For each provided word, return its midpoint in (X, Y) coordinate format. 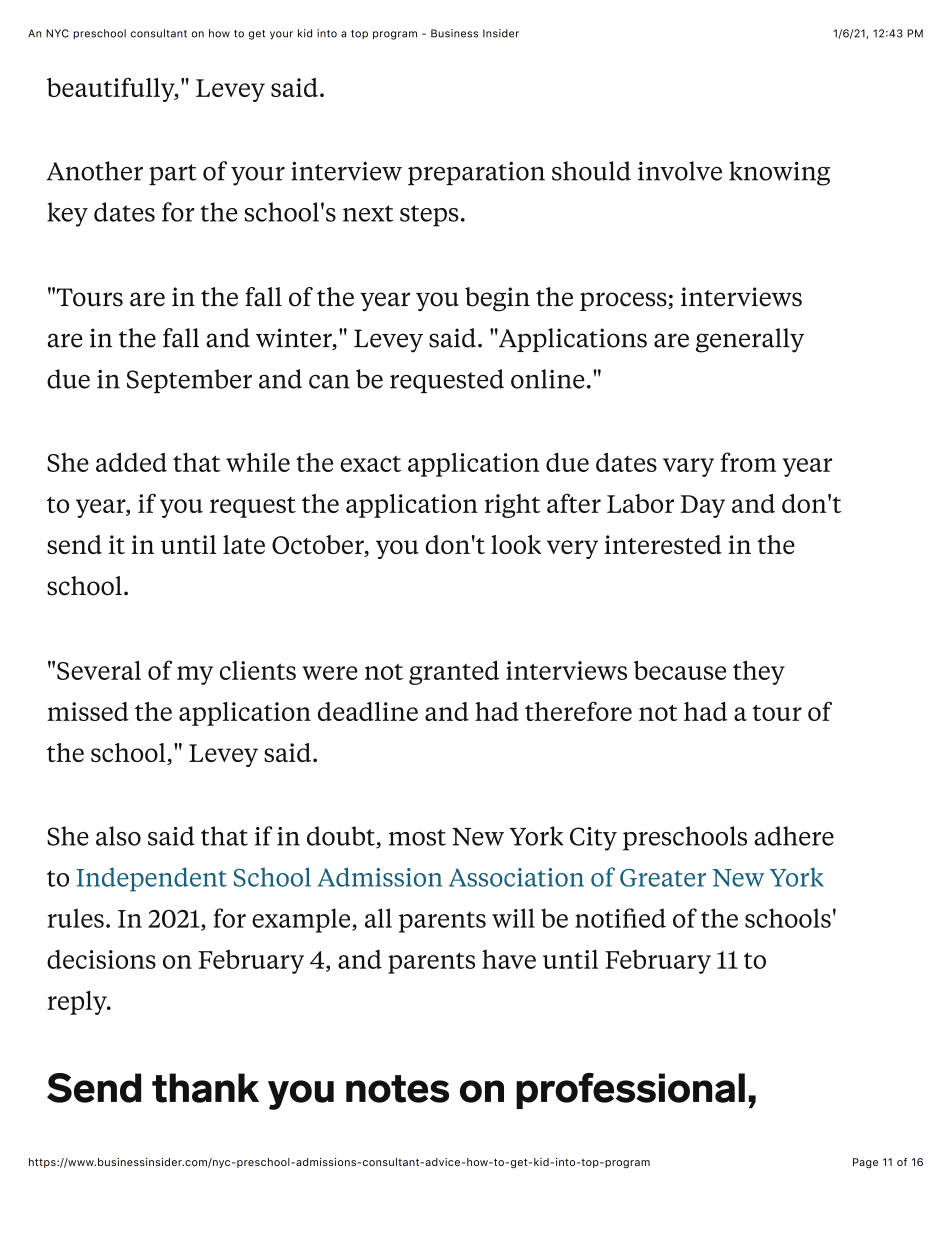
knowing (779, 173)
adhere (794, 836)
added (131, 462)
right (512, 506)
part (173, 174)
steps (429, 216)
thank (205, 1088)
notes (397, 1089)
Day (703, 506)
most (417, 837)
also (118, 836)
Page (865, 1163)
